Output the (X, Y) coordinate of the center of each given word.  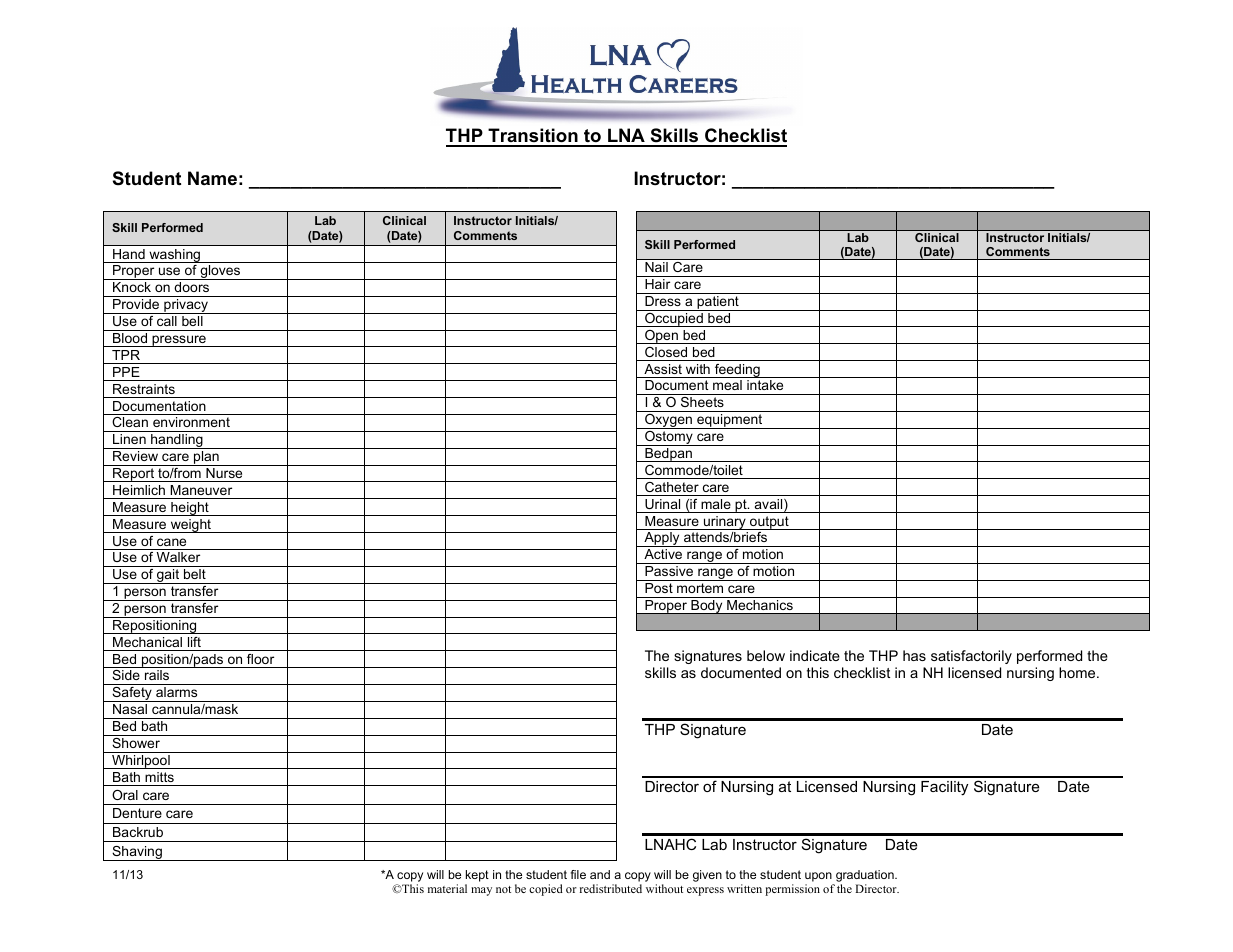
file (578, 874)
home (1078, 672)
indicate (815, 655)
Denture (137, 813)
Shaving (137, 853)
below (766, 655)
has (914, 655)
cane (171, 542)
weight (190, 526)
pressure (179, 341)
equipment (730, 421)
